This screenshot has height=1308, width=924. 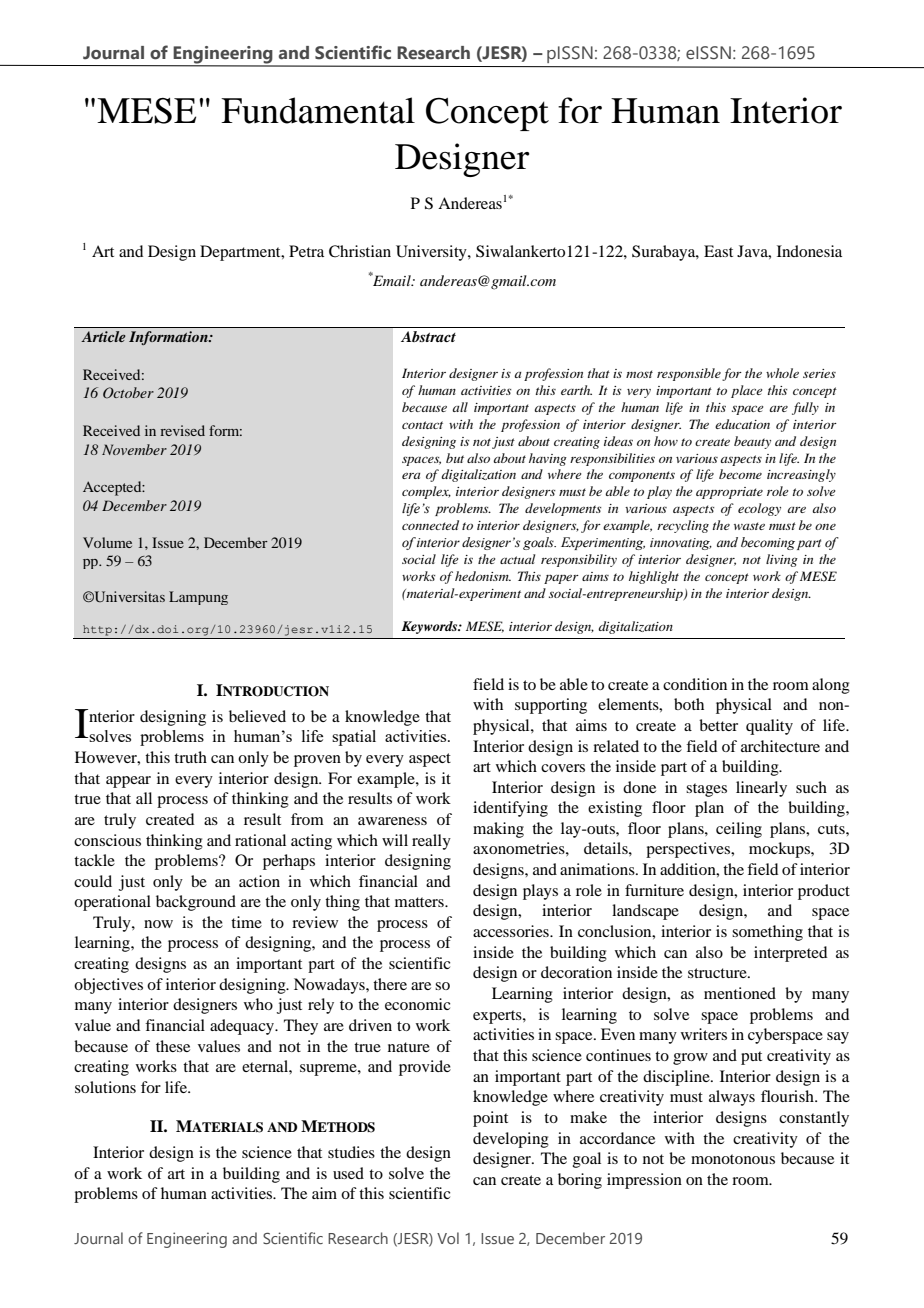 What do you see at coordinates (318, 110) in the screenshot?
I see `Fundamental` at bounding box center [318, 110].
